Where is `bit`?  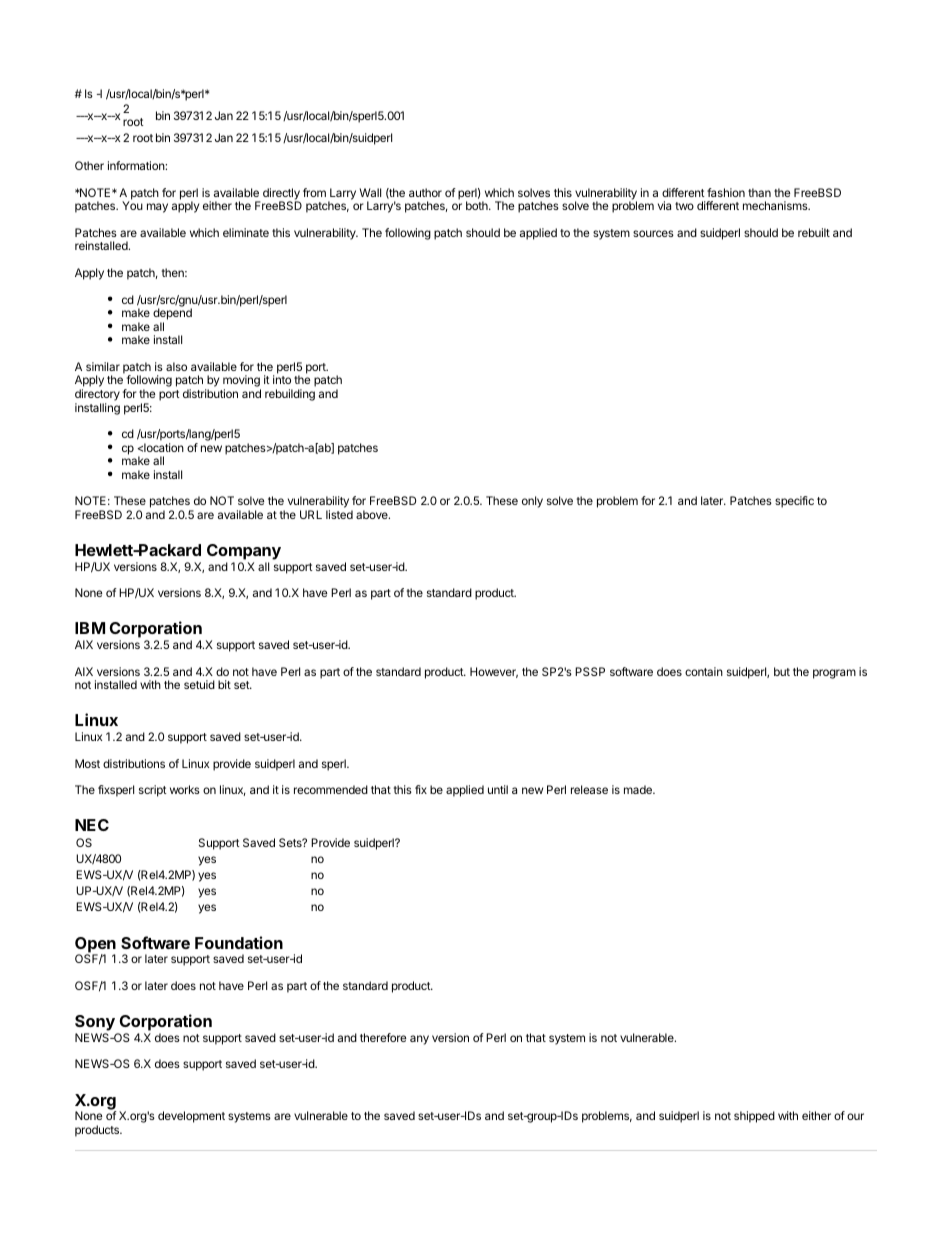 bit is located at coordinates (224, 684).
